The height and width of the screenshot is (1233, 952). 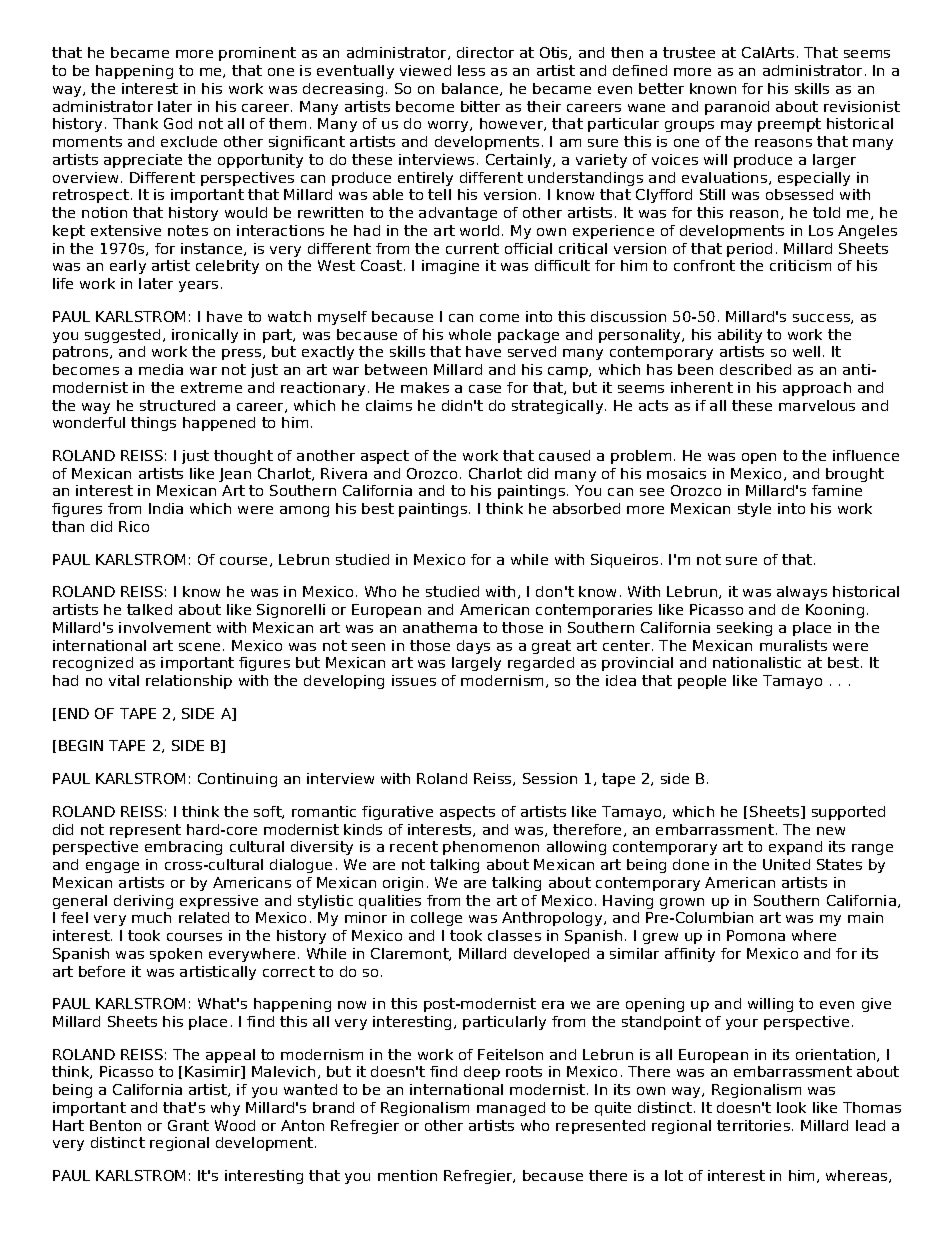 What do you see at coordinates (143, 902) in the screenshot?
I see `deriving` at bounding box center [143, 902].
